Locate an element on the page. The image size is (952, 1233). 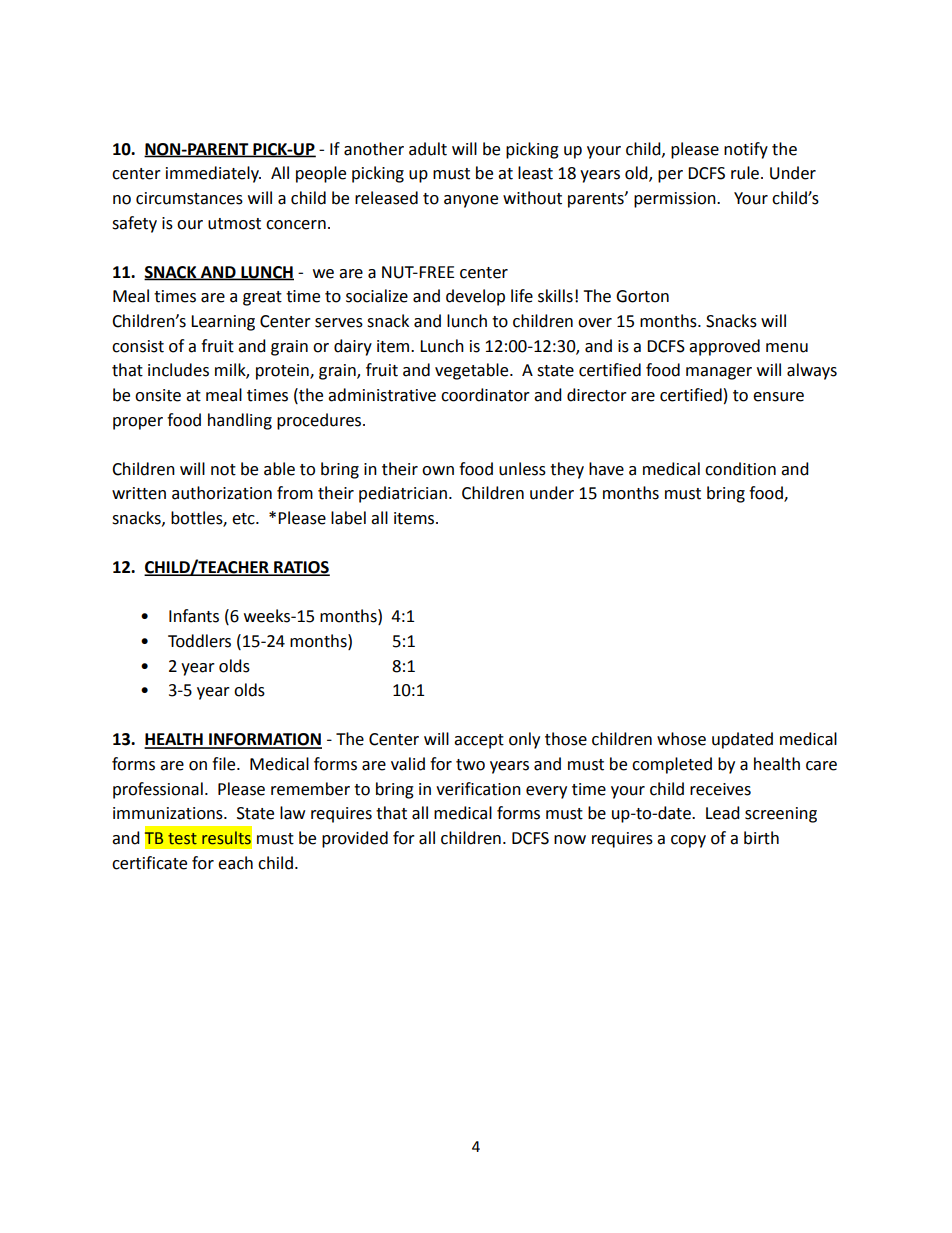
test is located at coordinates (182, 839).
